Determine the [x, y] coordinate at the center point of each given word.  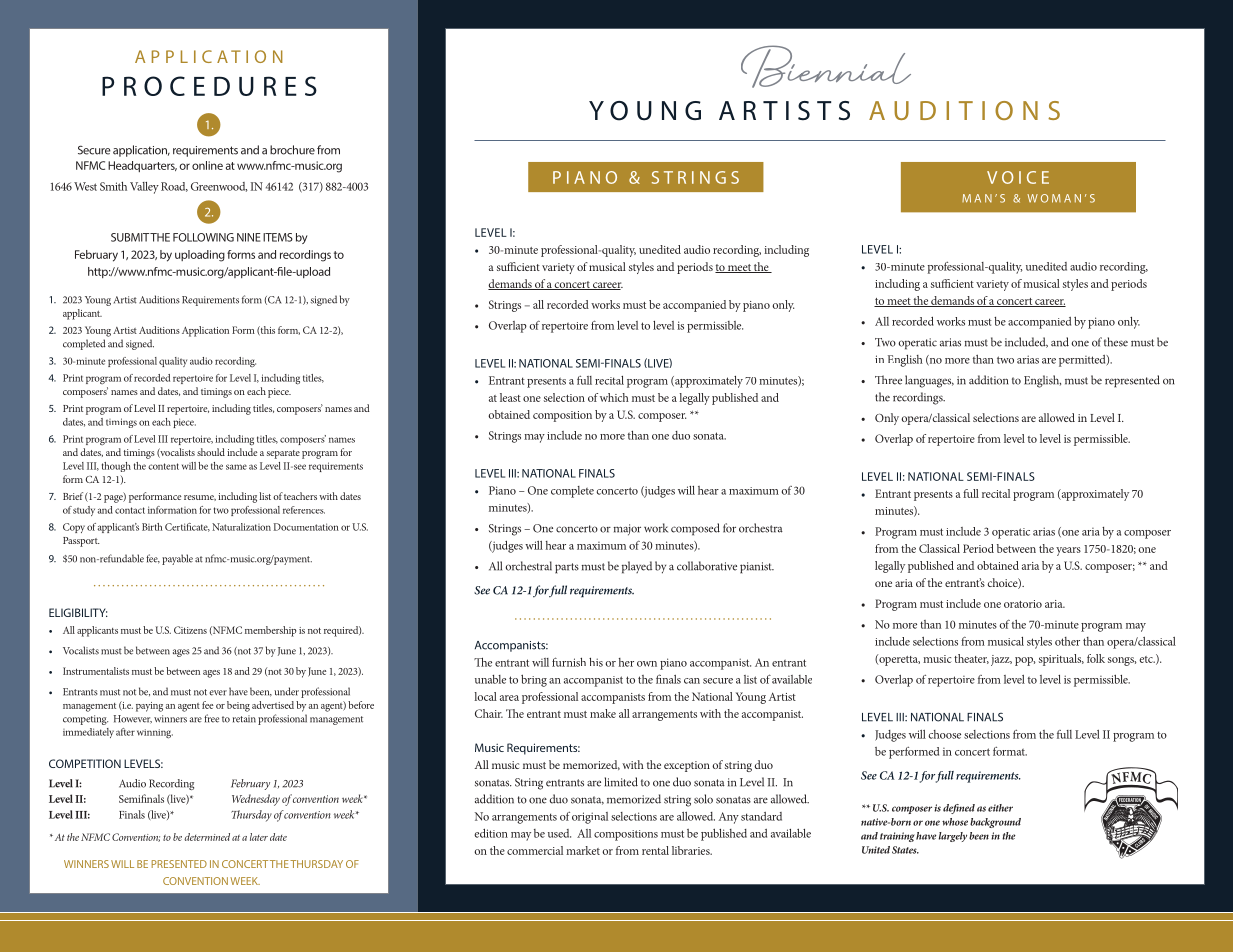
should [211, 452]
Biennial [826, 66]
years [1068, 551]
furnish [569, 662]
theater [971, 659]
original [590, 818]
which [614, 397]
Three [888, 380]
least [510, 397]
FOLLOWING [203, 237]
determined [207, 837]
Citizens [190, 630]
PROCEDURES [209, 86]
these [1116, 342]
